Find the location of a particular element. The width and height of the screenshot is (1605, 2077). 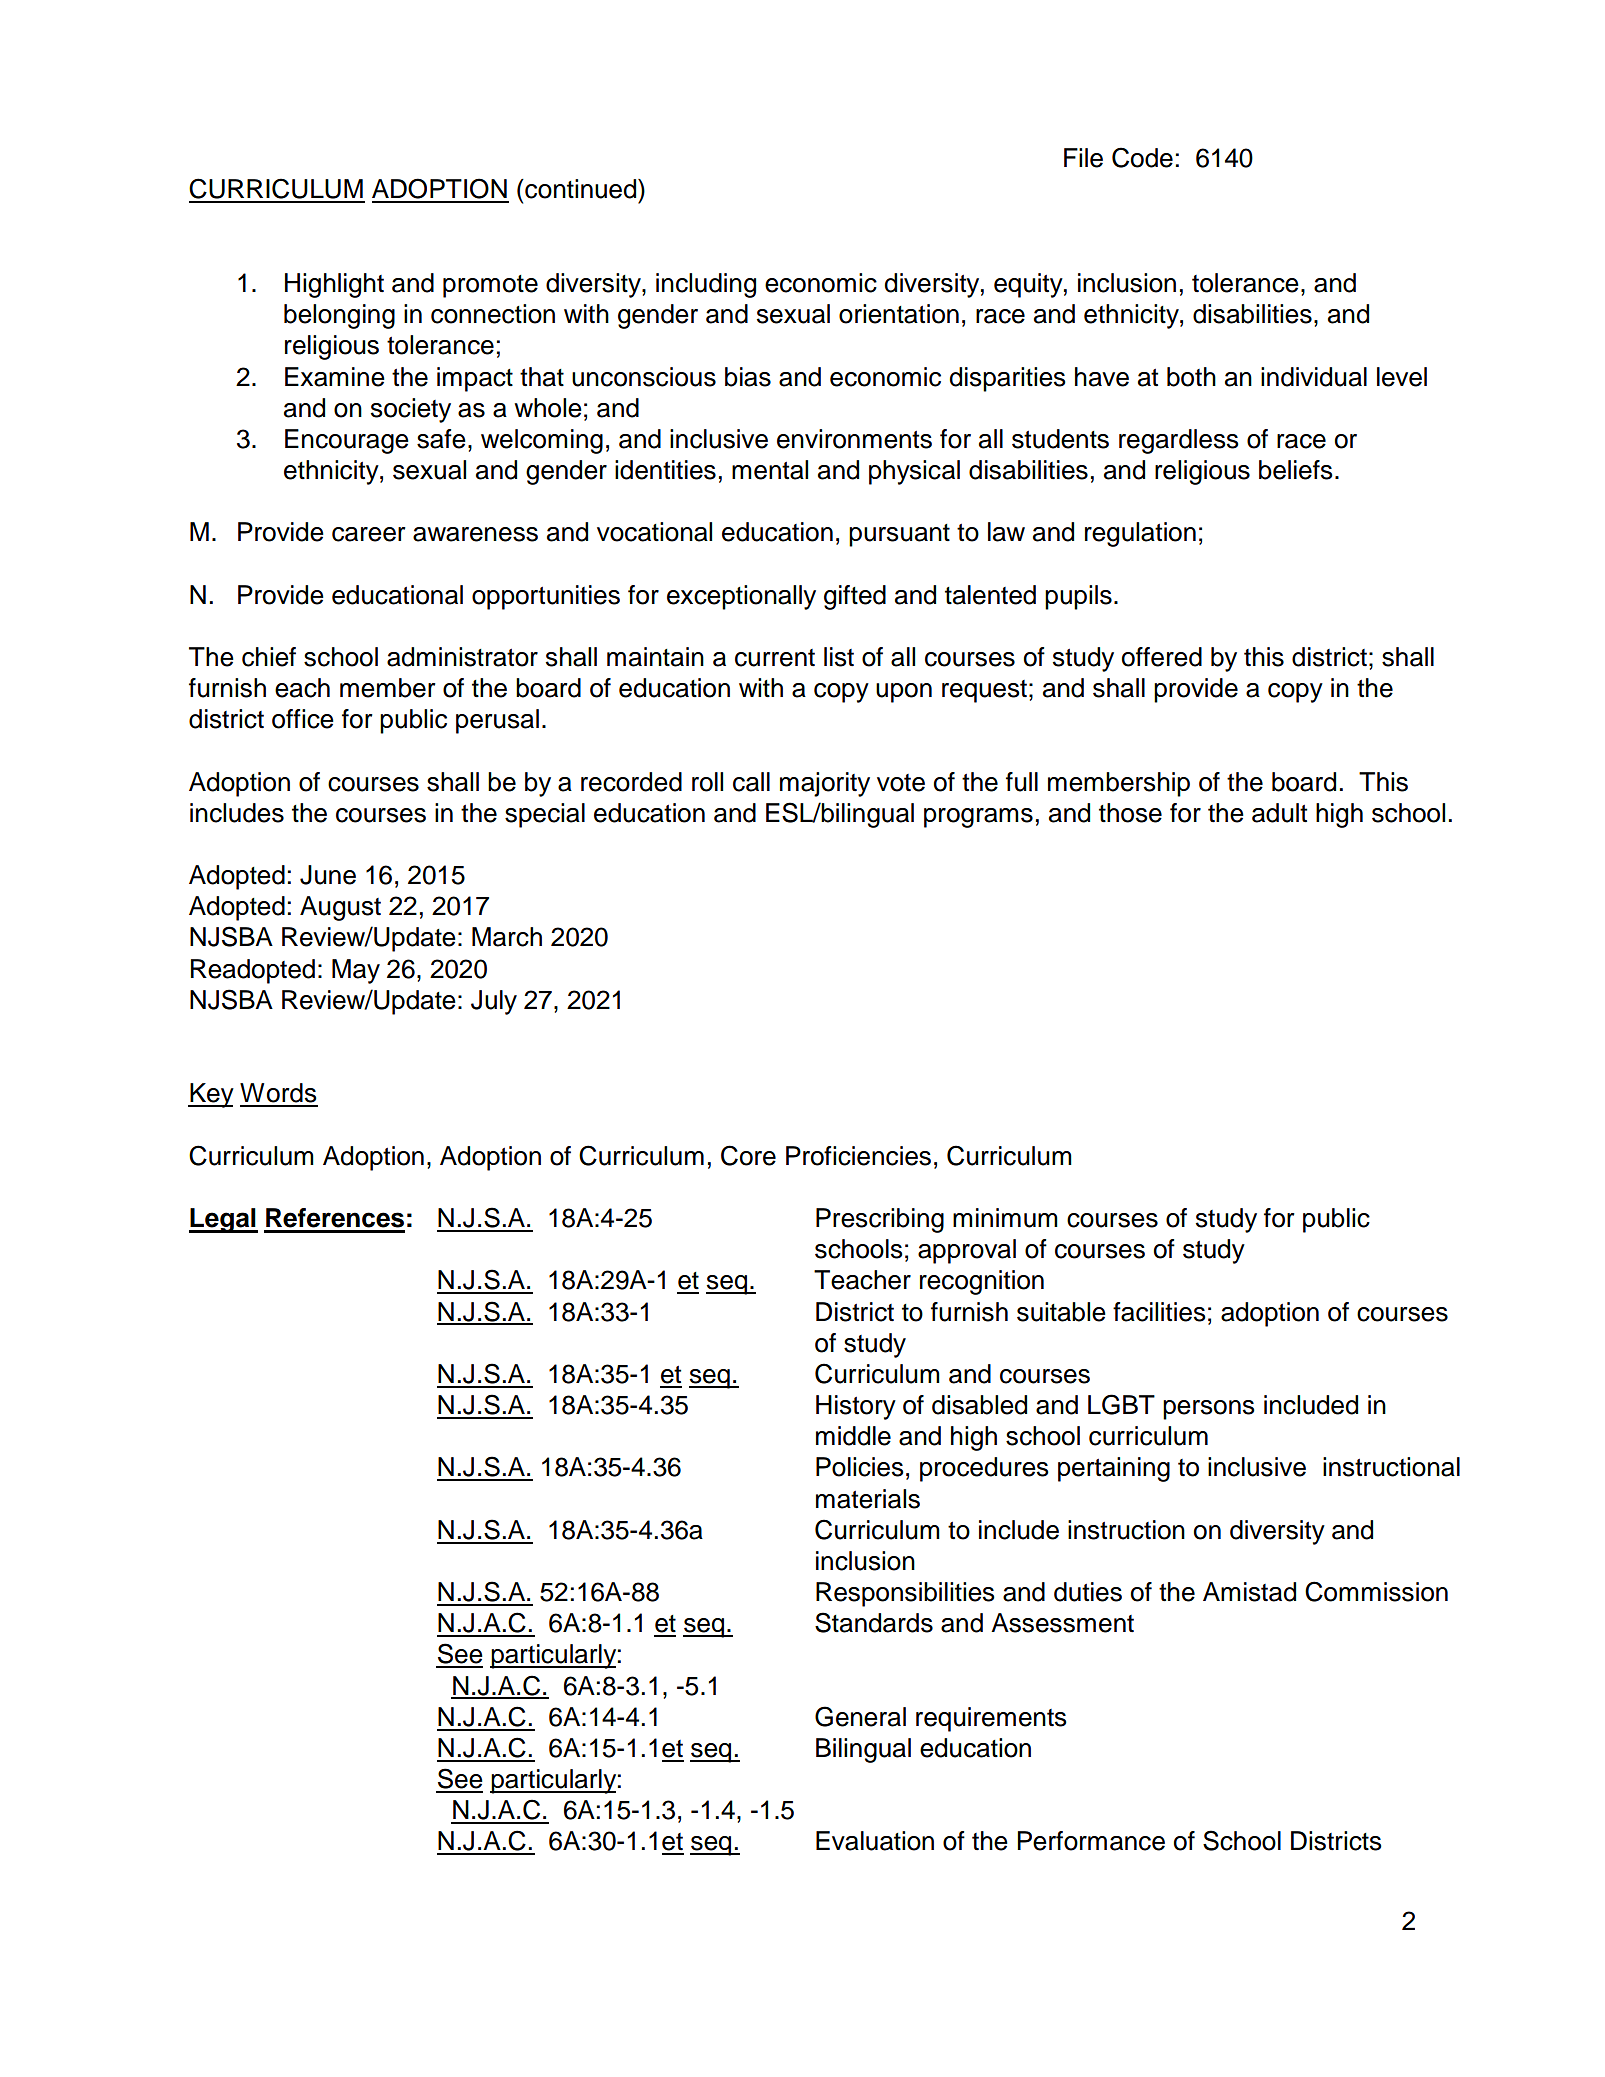

including is located at coordinates (706, 285).
